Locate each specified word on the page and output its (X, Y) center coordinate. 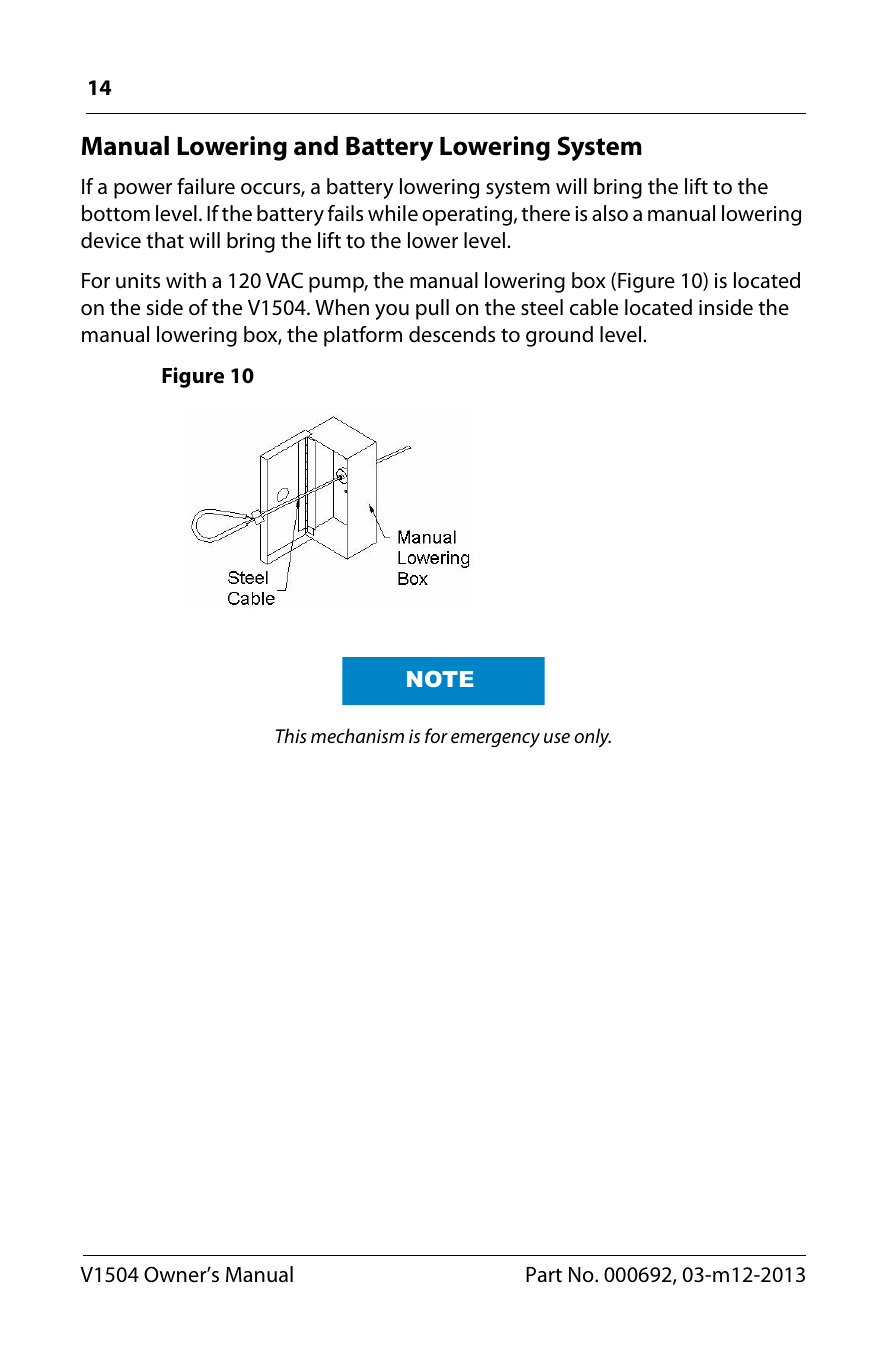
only (592, 738)
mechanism (357, 735)
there (545, 213)
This (291, 735)
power (143, 191)
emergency (495, 740)
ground (559, 336)
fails (345, 213)
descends (452, 334)
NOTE (440, 679)
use (557, 738)
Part (544, 1275)
